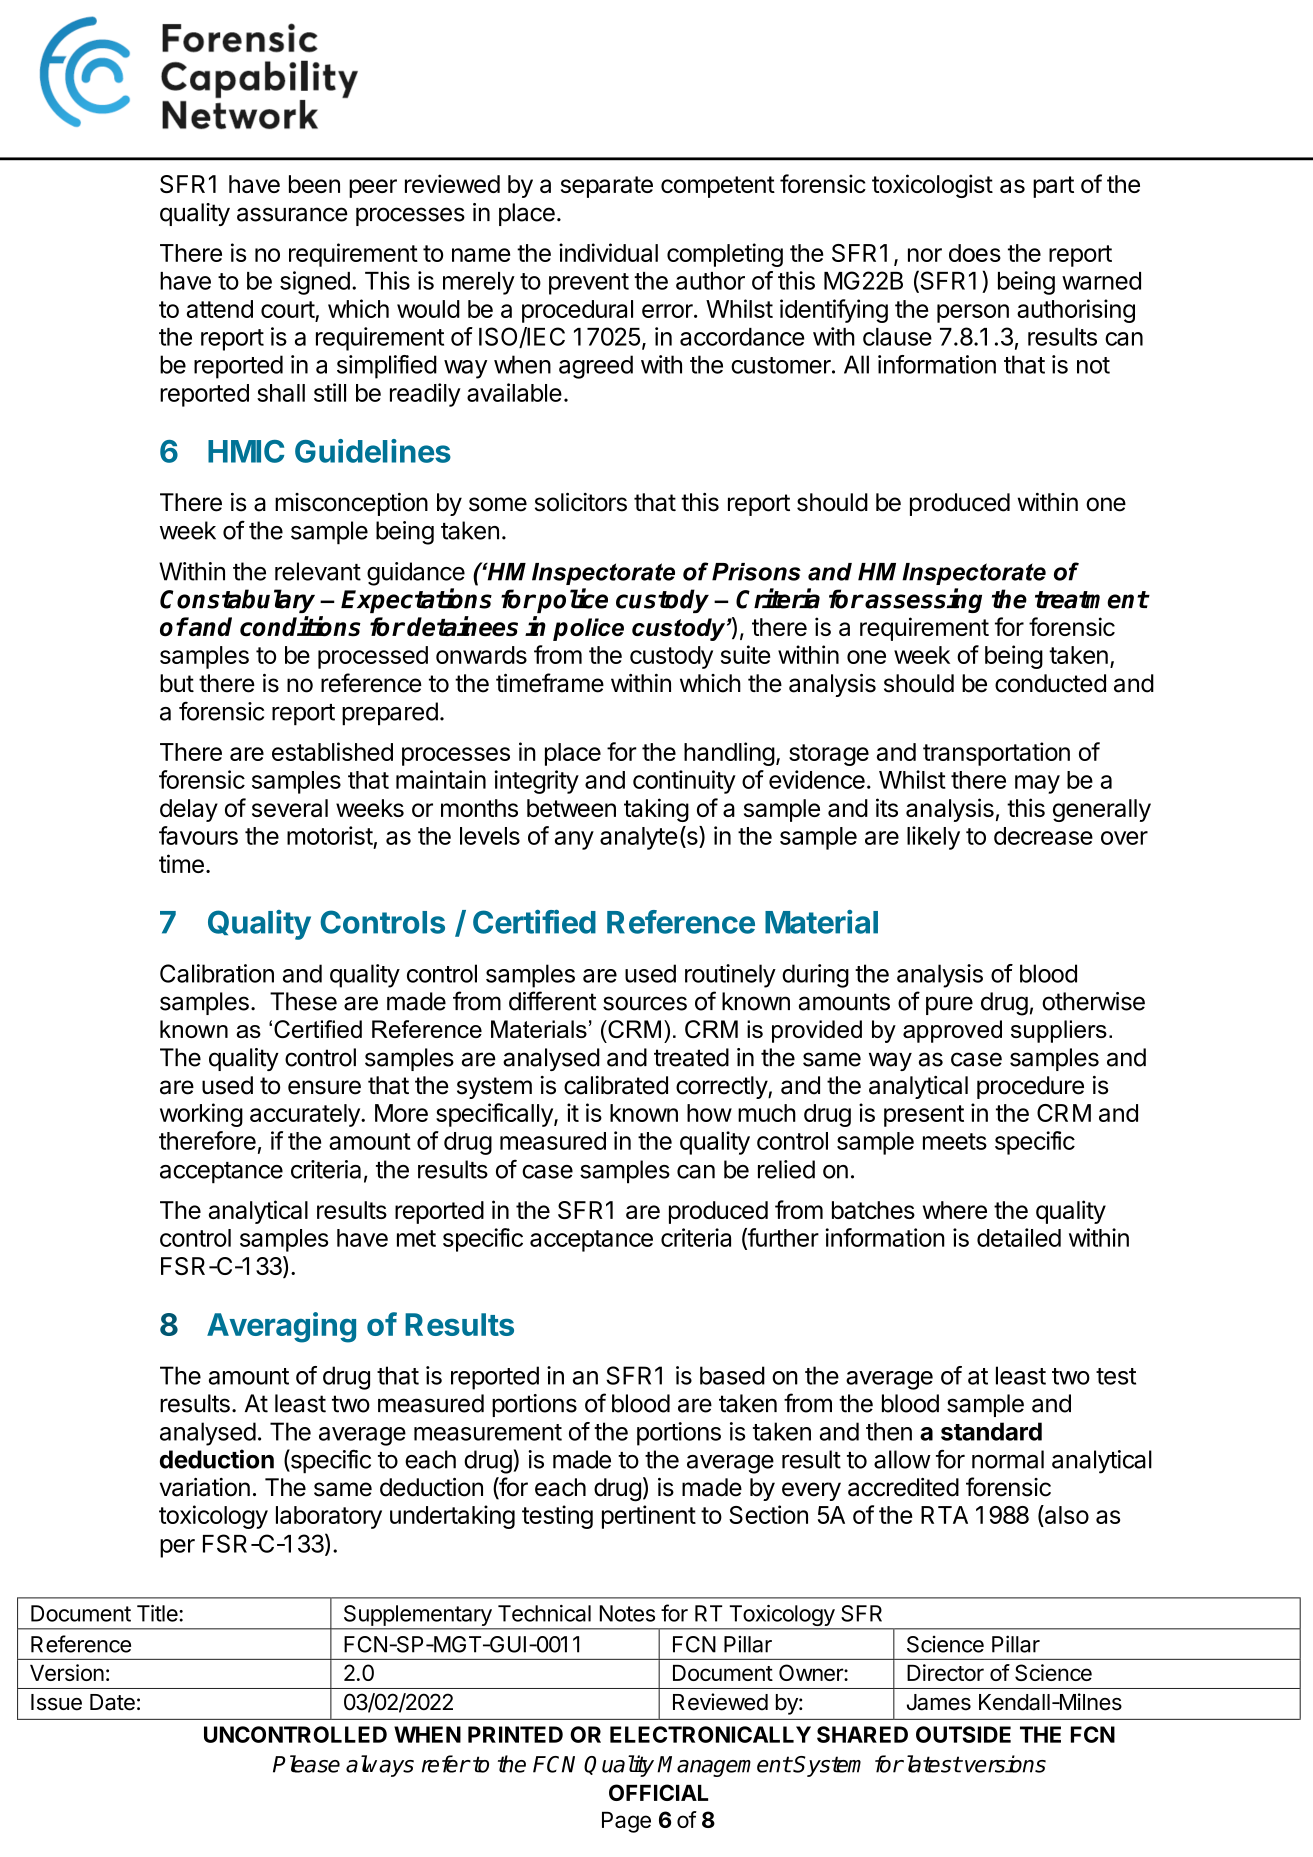 This document has width=1313, height=1857. What do you see at coordinates (608, 252) in the document?
I see `individual` at bounding box center [608, 252].
